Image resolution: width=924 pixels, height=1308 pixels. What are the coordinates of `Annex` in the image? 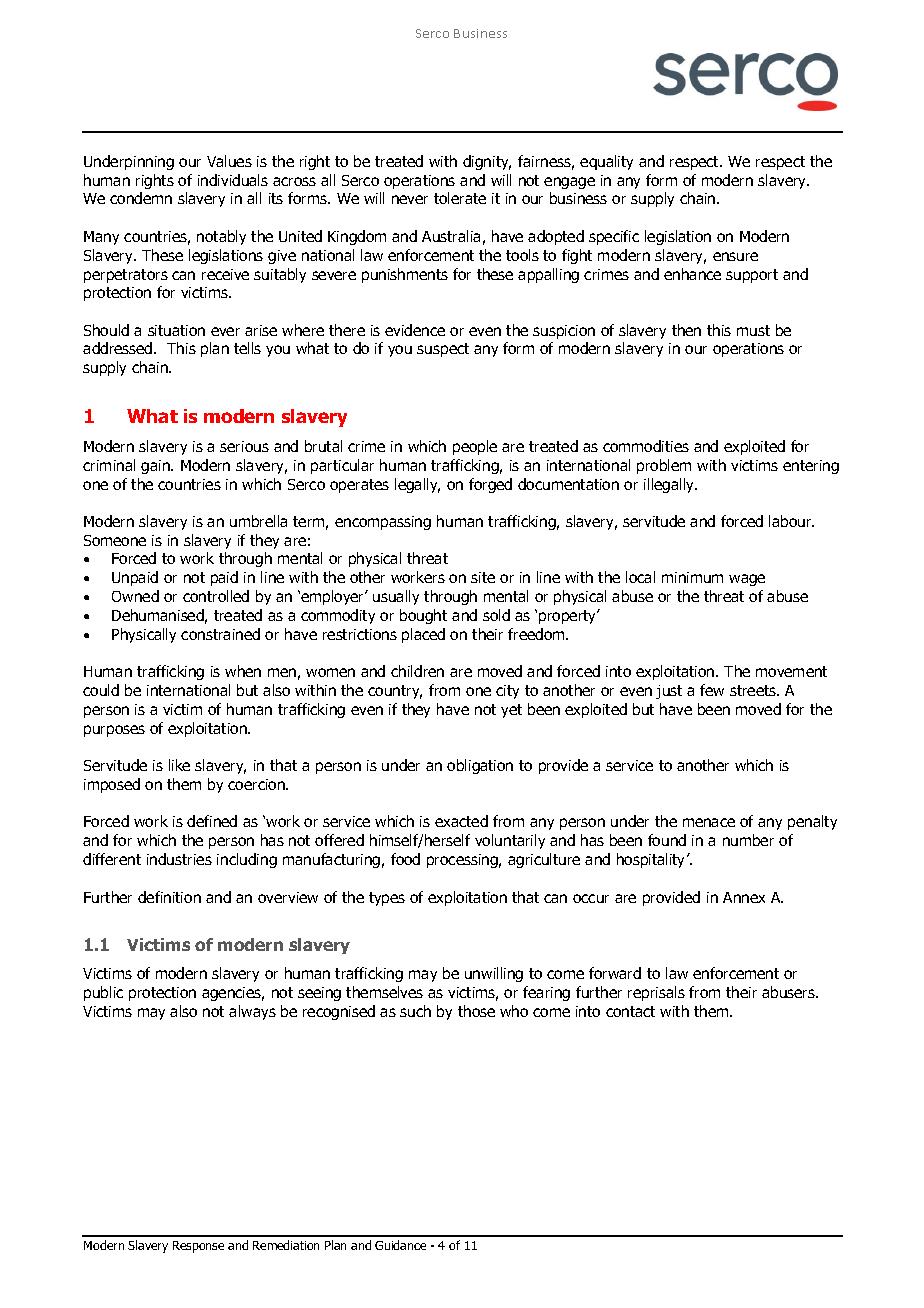 It's located at (744, 897).
